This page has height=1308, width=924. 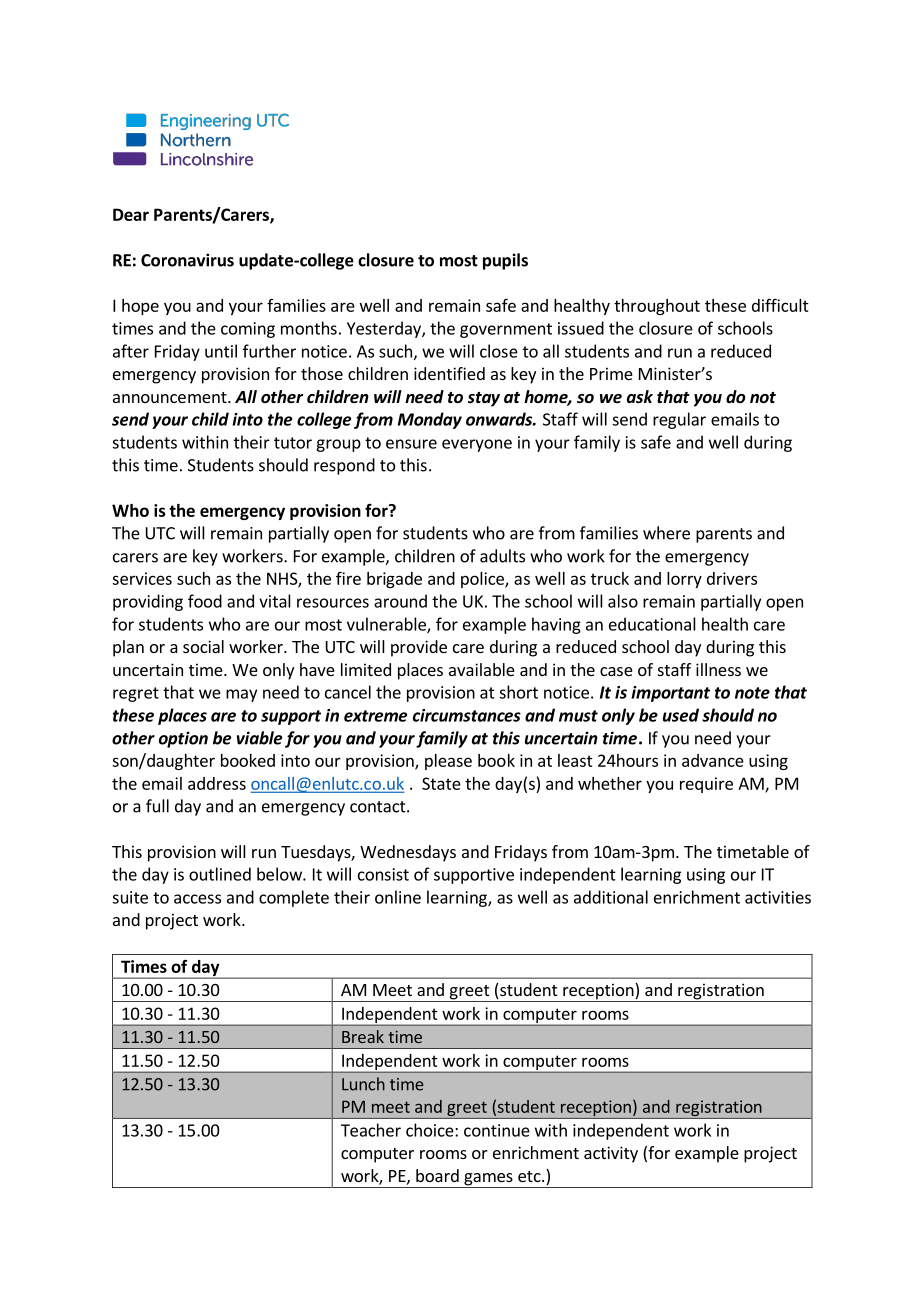 I want to click on throughout, so click(x=657, y=307).
